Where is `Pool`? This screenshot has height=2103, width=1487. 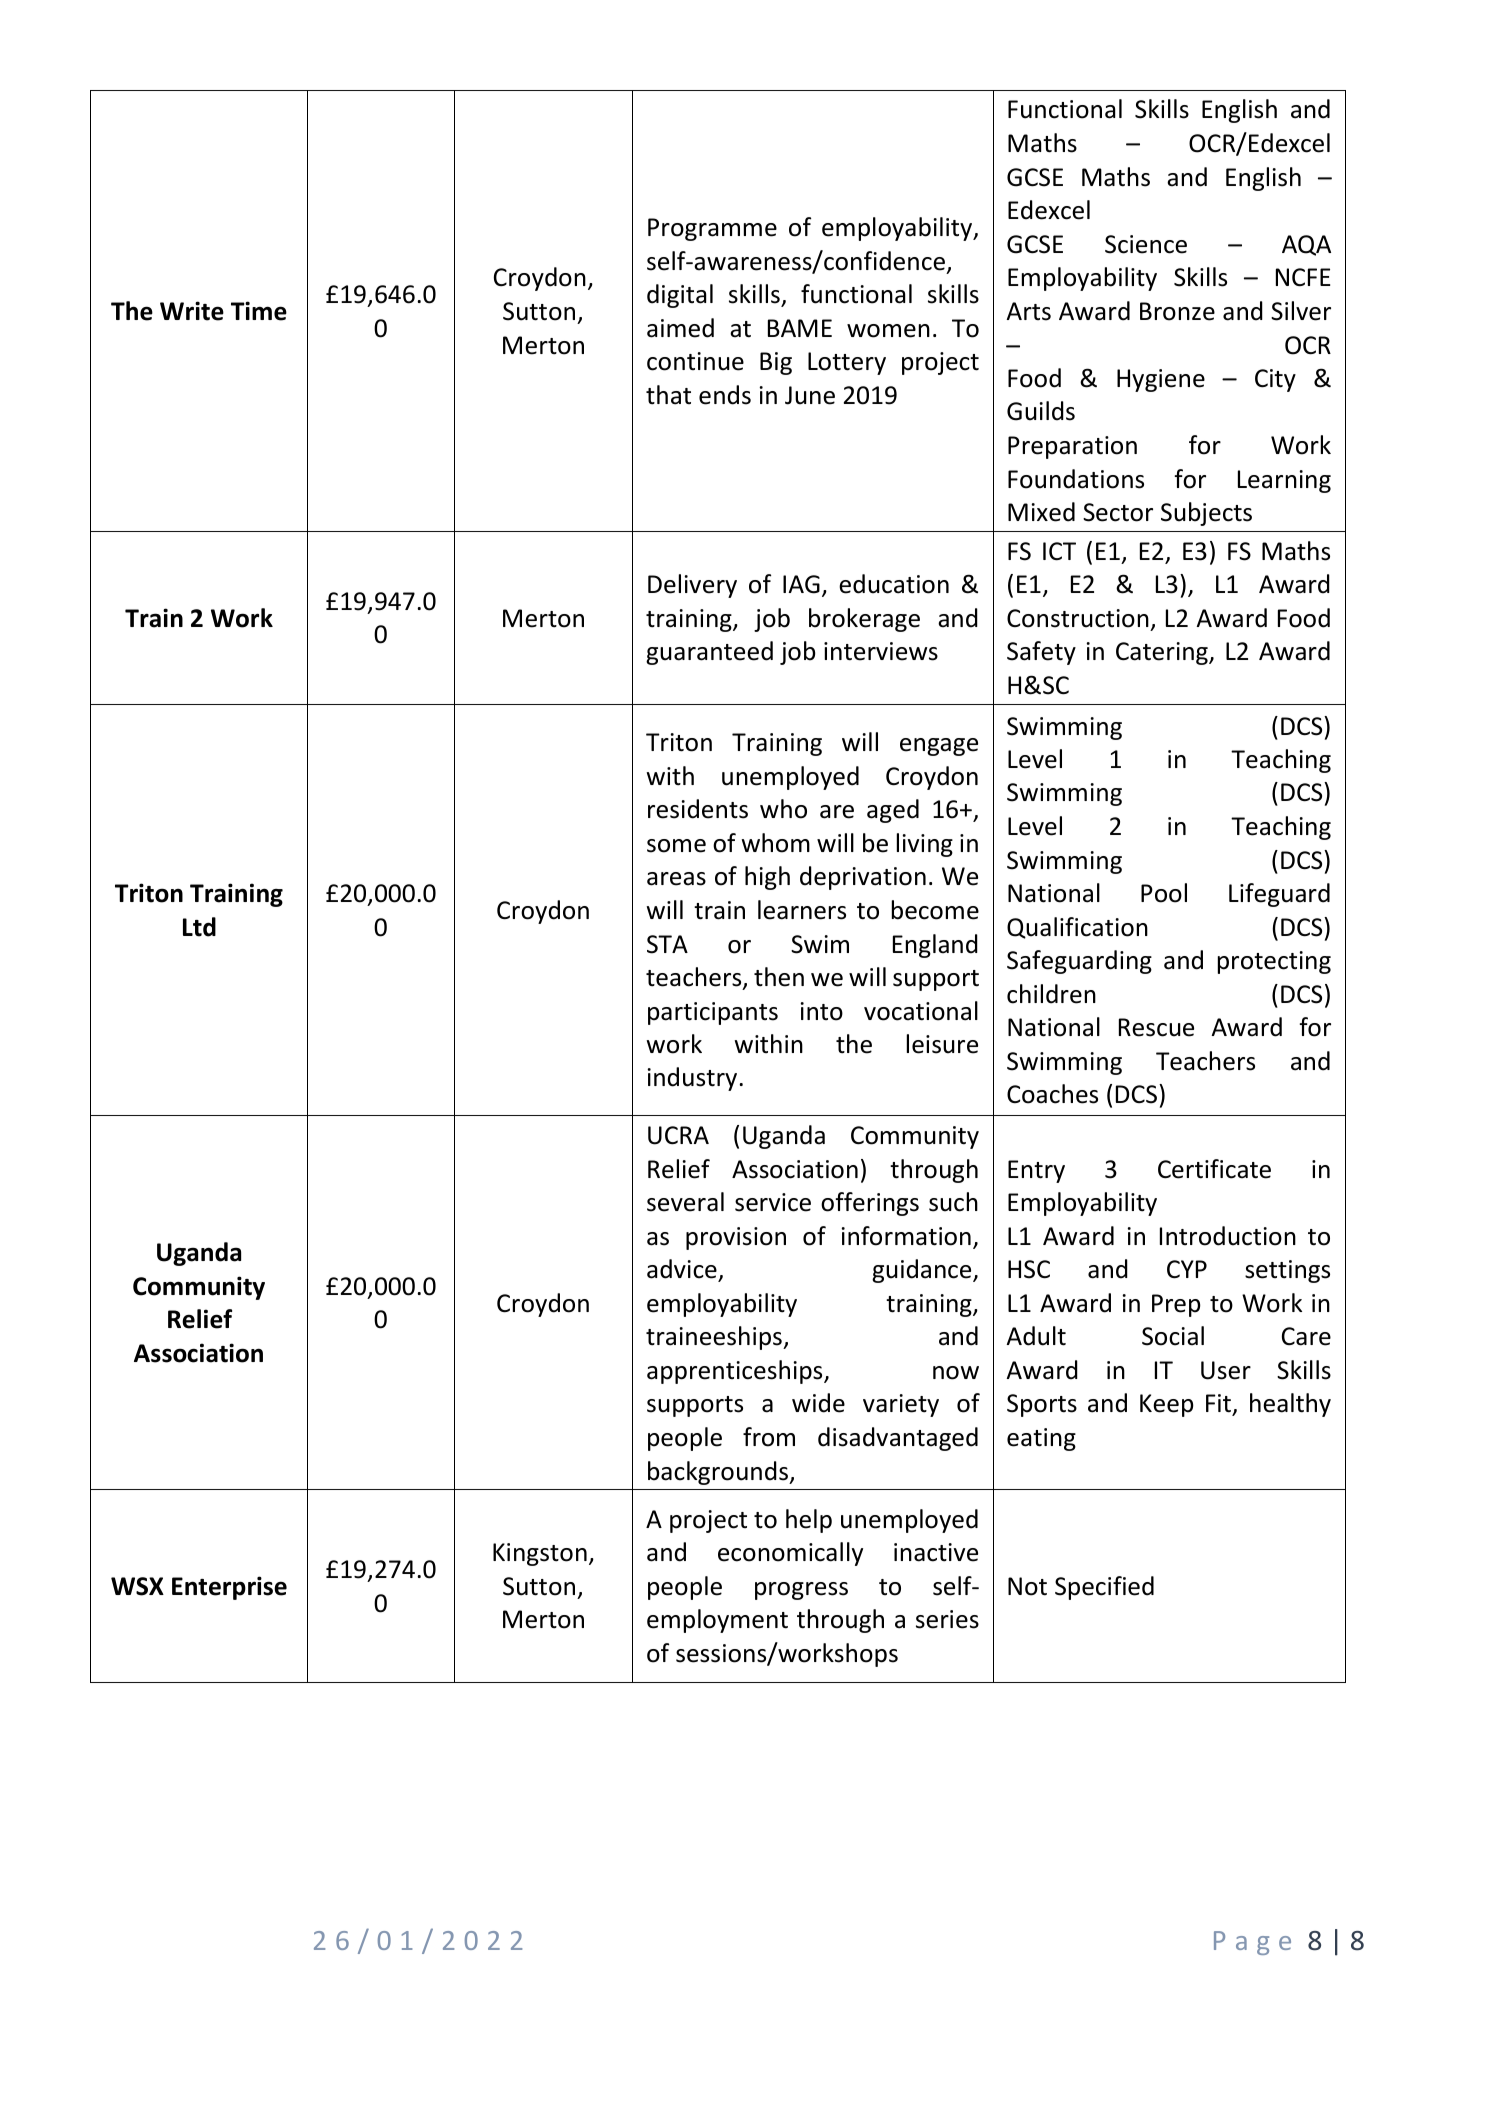 Pool is located at coordinates (1164, 893).
